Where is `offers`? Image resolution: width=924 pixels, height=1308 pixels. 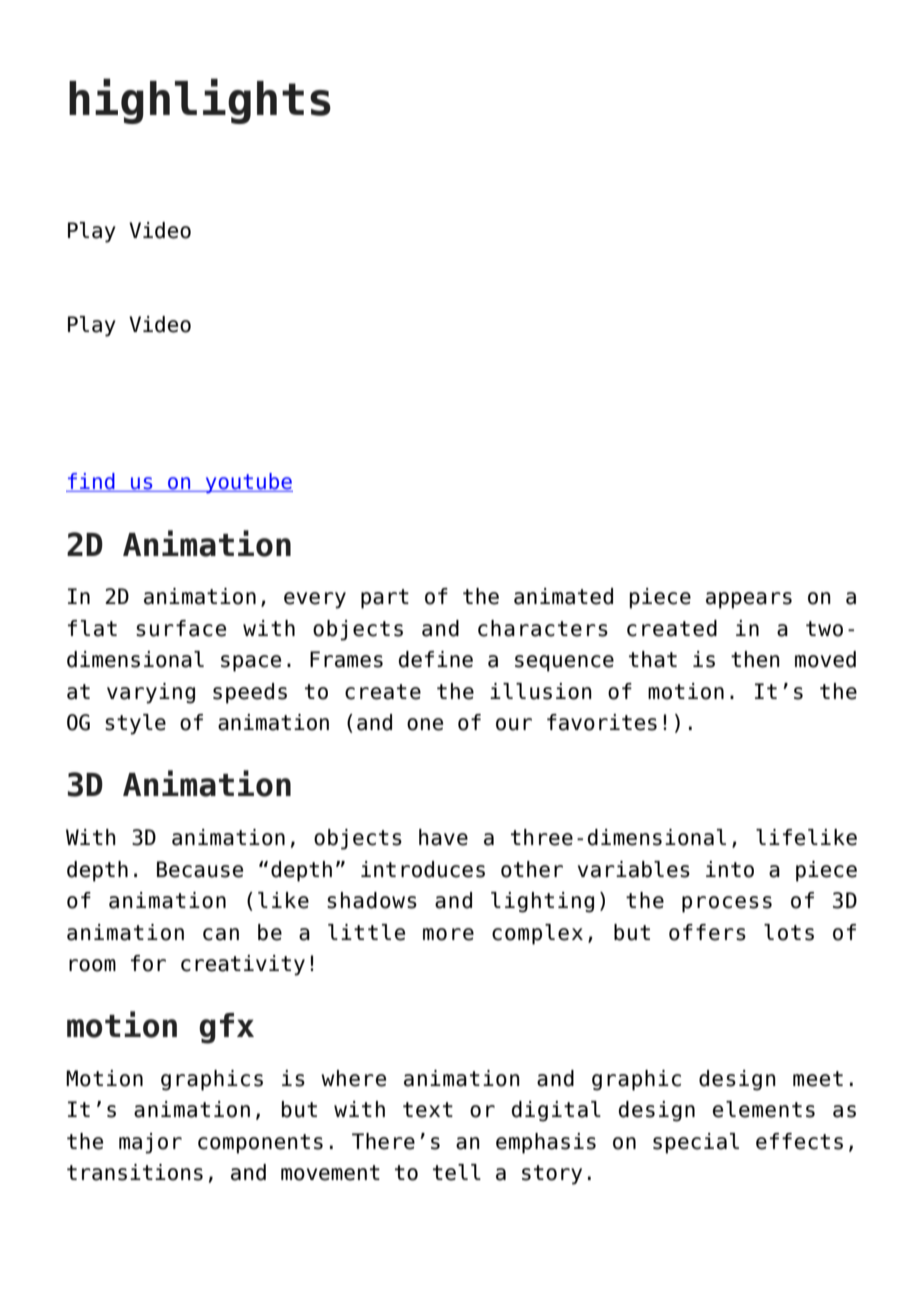
offers is located at coordinates (707, 932).
